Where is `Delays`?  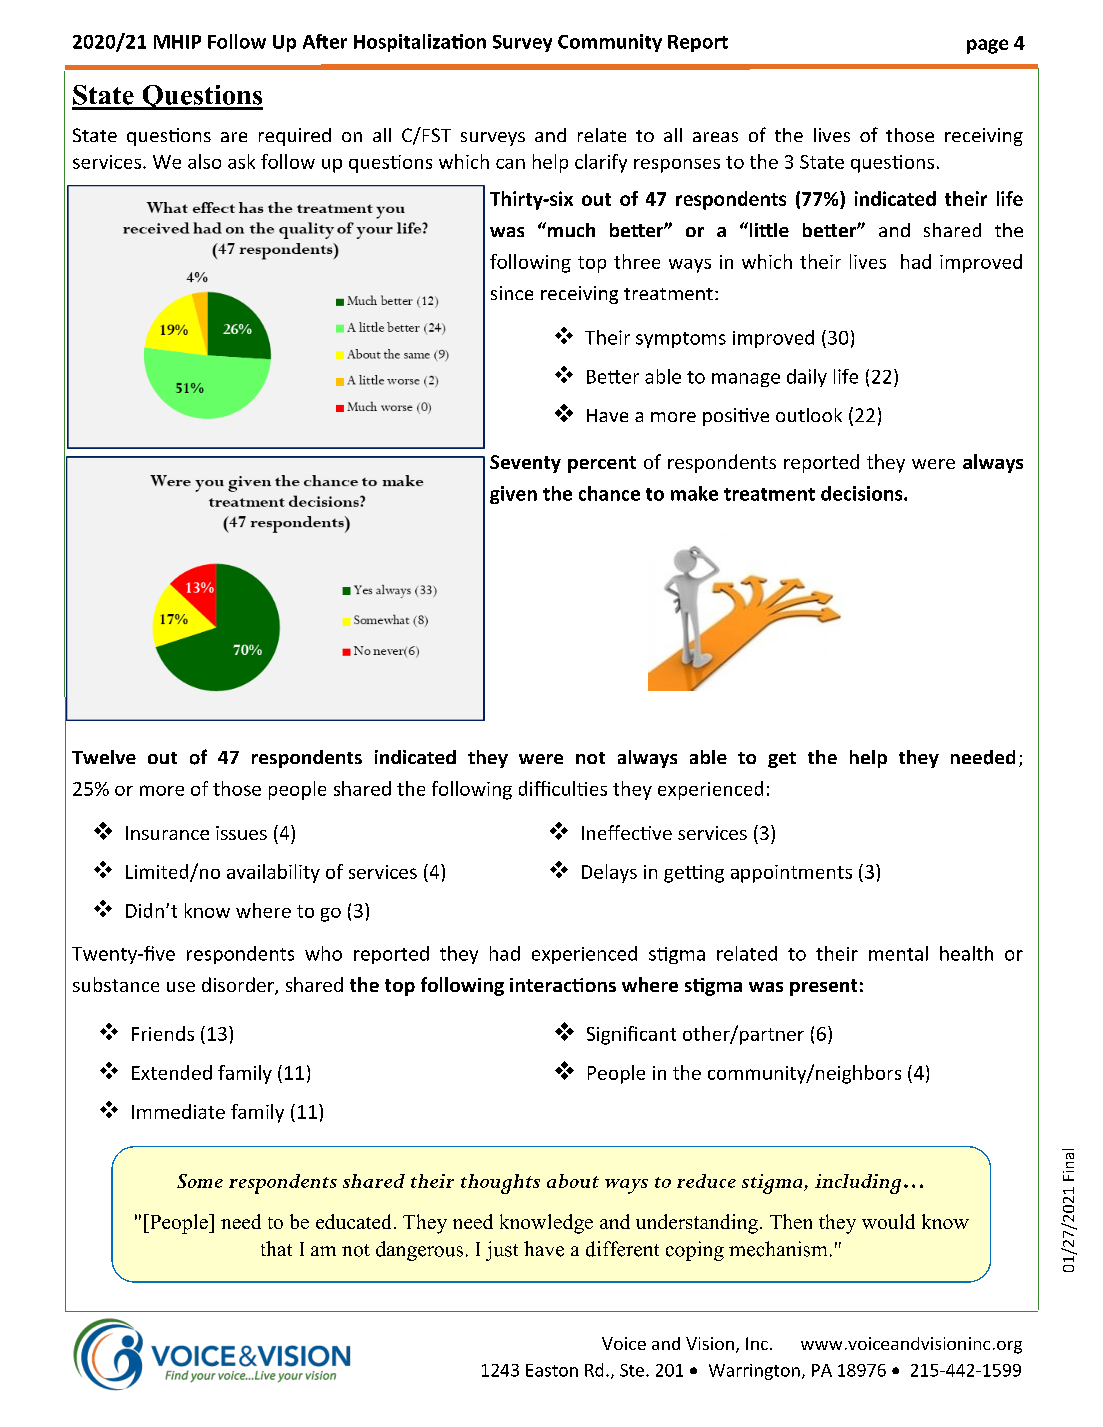 Delays is located at coordinates (609, 873).
